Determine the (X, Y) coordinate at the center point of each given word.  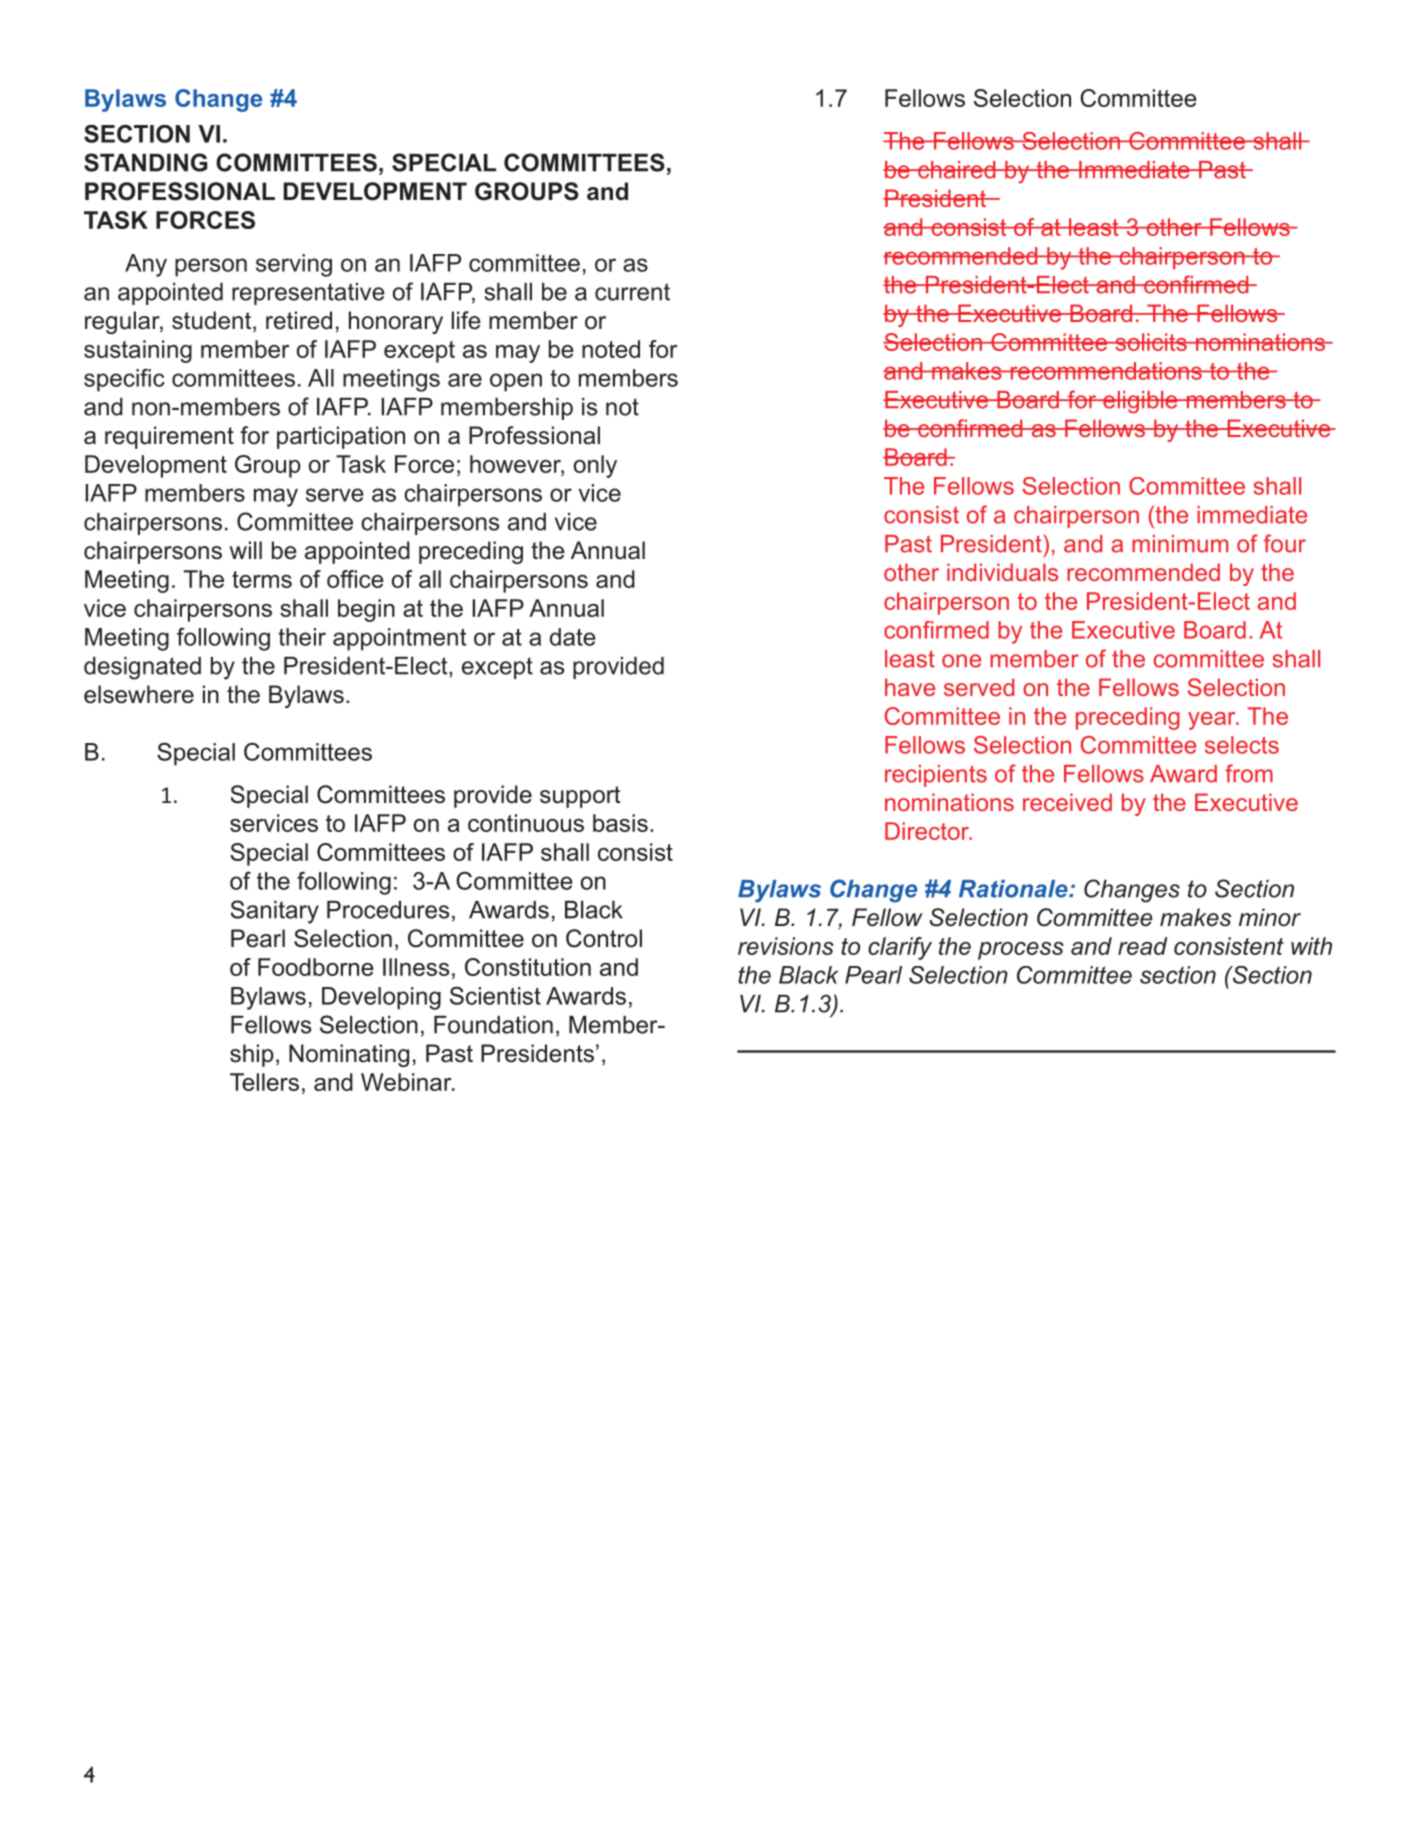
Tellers (264, 1082)
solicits (1151, 342)
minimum (1180, 544)
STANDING (146, 162)
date (573, 637)
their (302, 637)
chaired (957, 170)
